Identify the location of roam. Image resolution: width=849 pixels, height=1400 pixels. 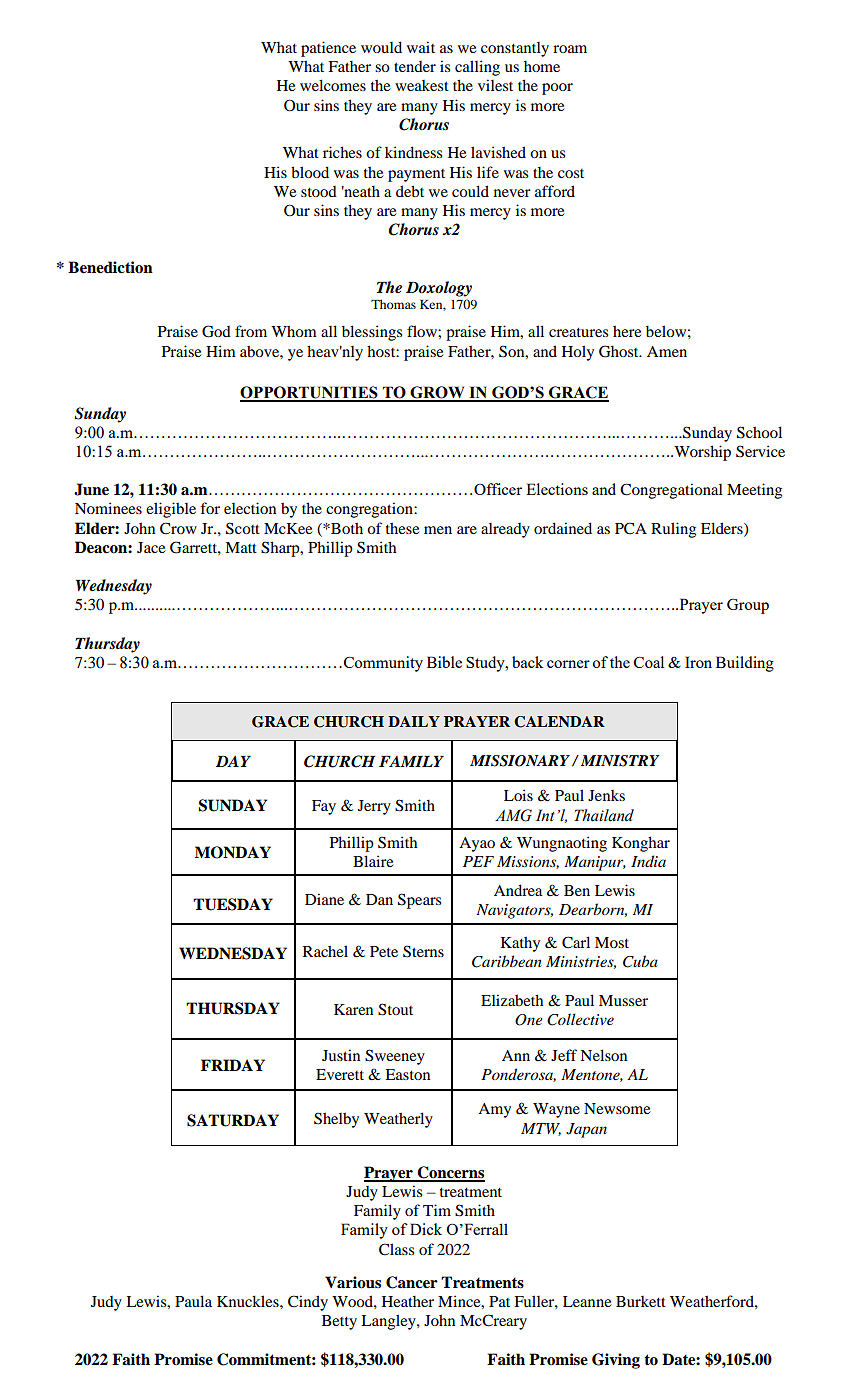
(570, 49).
